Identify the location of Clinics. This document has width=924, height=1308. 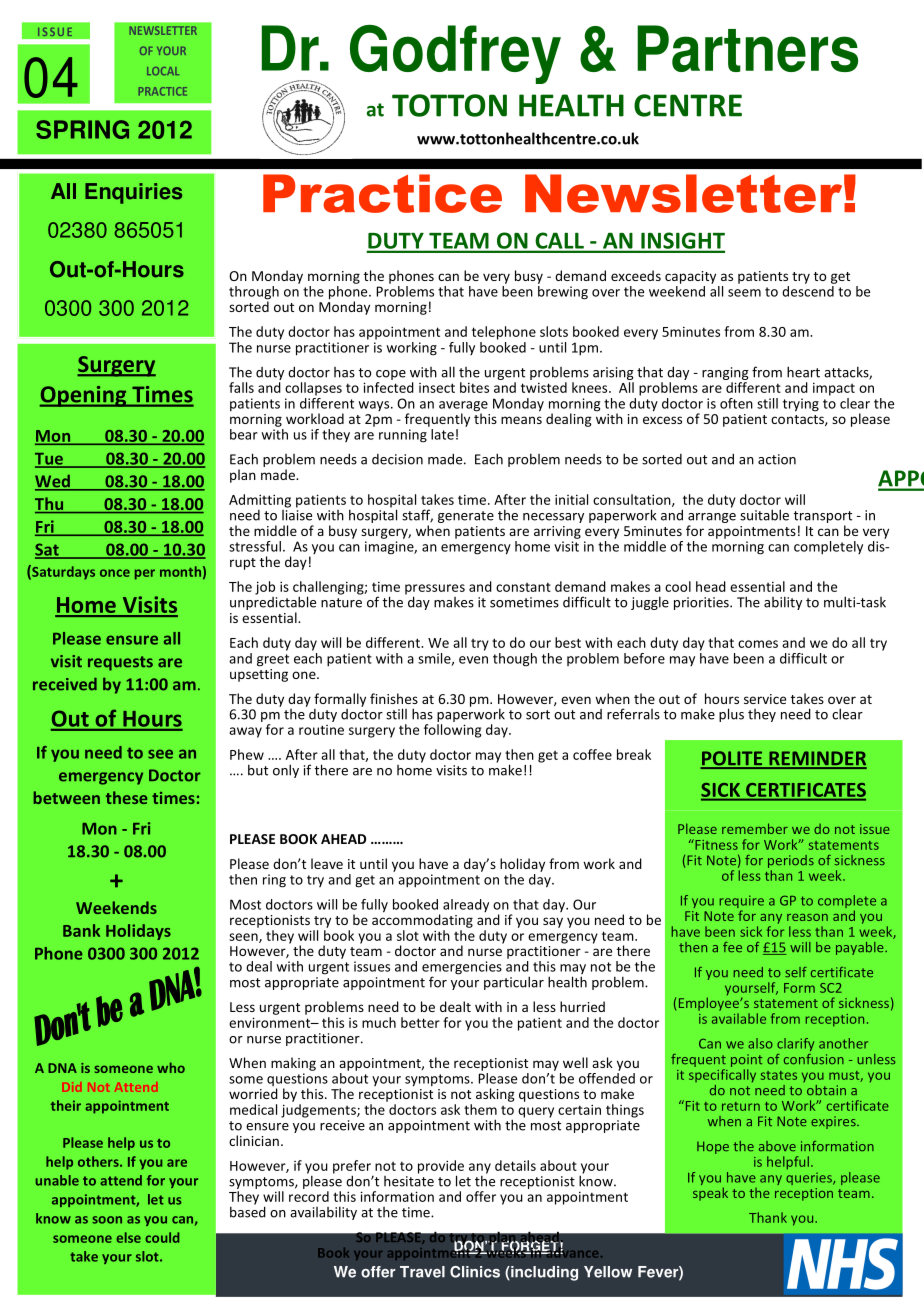
(475, 1272).
